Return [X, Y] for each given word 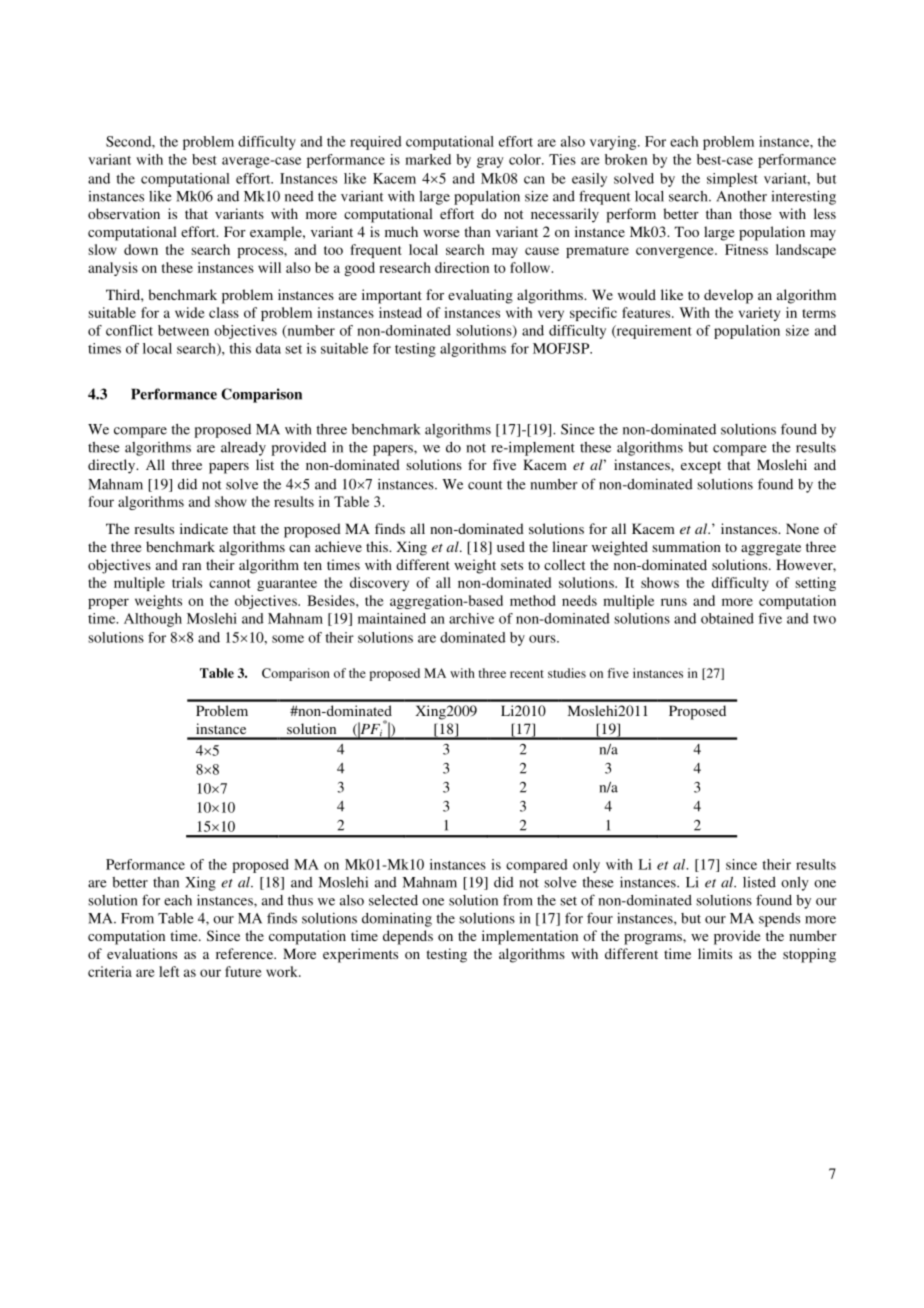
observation [124, 213]
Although [153, 620]
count [485, 485]
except [701, 467]
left [169, 971]
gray [490, 162]
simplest [732, 180]
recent [527, 674]
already [243, 449]
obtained [727, 618]
